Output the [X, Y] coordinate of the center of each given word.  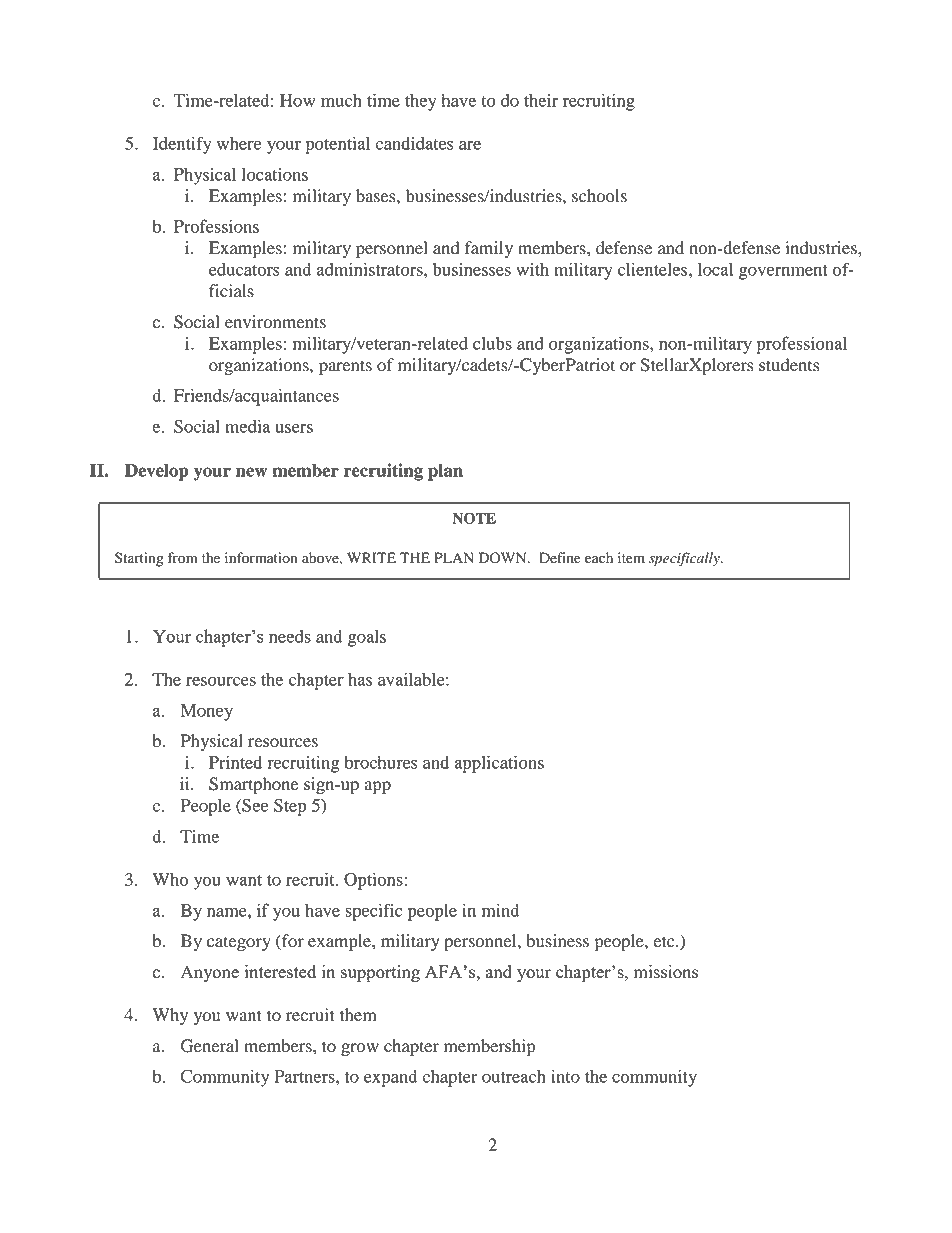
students [789, 365]
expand [390, 1078]
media [247, 426]
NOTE [474, 518]
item [631, 558]
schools [599, 196]
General [210, 1046]
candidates [414, 143]
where [239, 143]
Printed [235, 762]
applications [499, 764]
